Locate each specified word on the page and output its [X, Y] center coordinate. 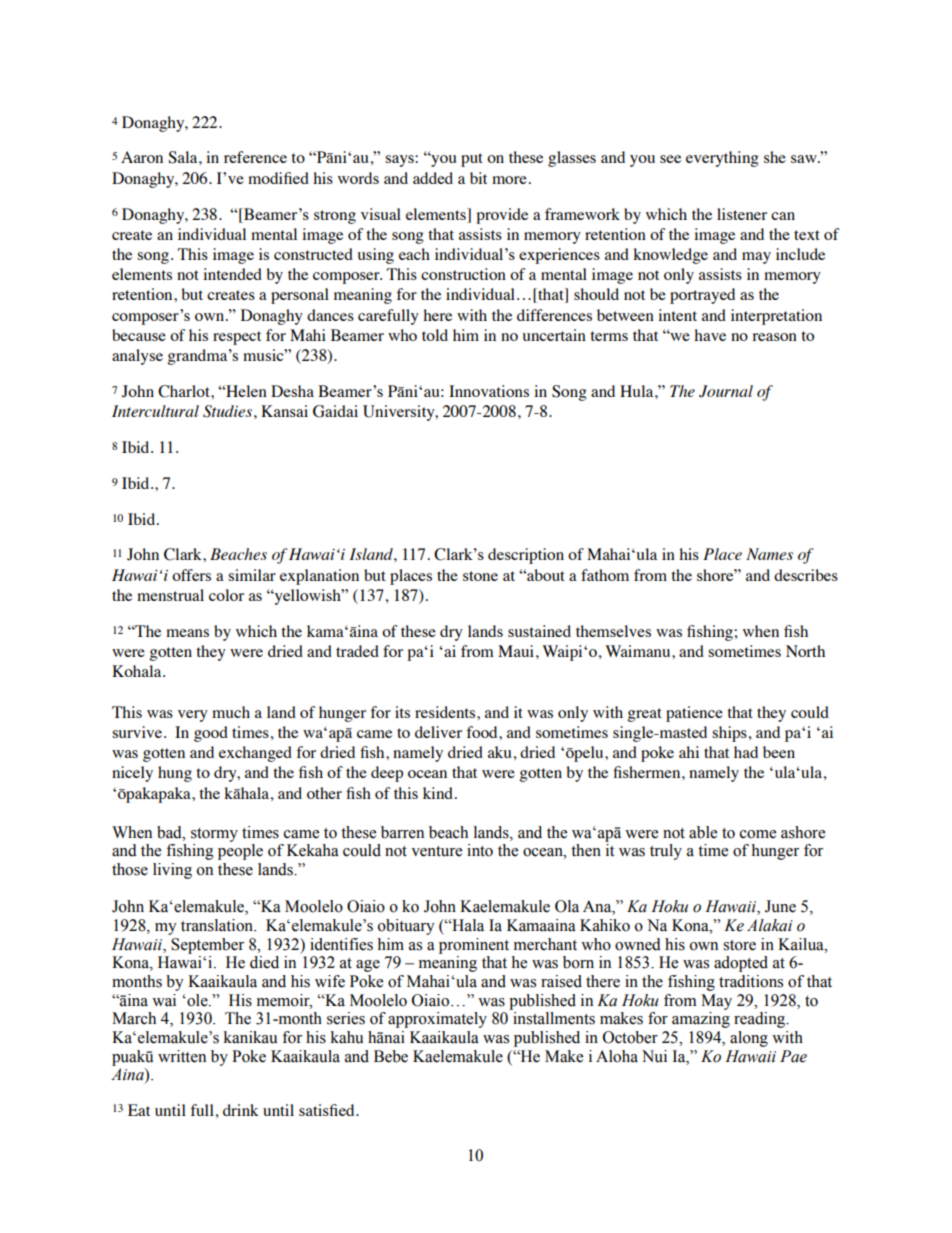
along [749, 1039]
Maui [516, 651]
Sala [184, 157]
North [805, 651]
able [703, 832]
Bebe [391, 1056]
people [240, 852]
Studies [229, 411]
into [480, 850]
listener [742, 214]
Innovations [489, 391]
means [187, 633]
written [182, 1056]
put [472, 160]
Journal [726, 391]
